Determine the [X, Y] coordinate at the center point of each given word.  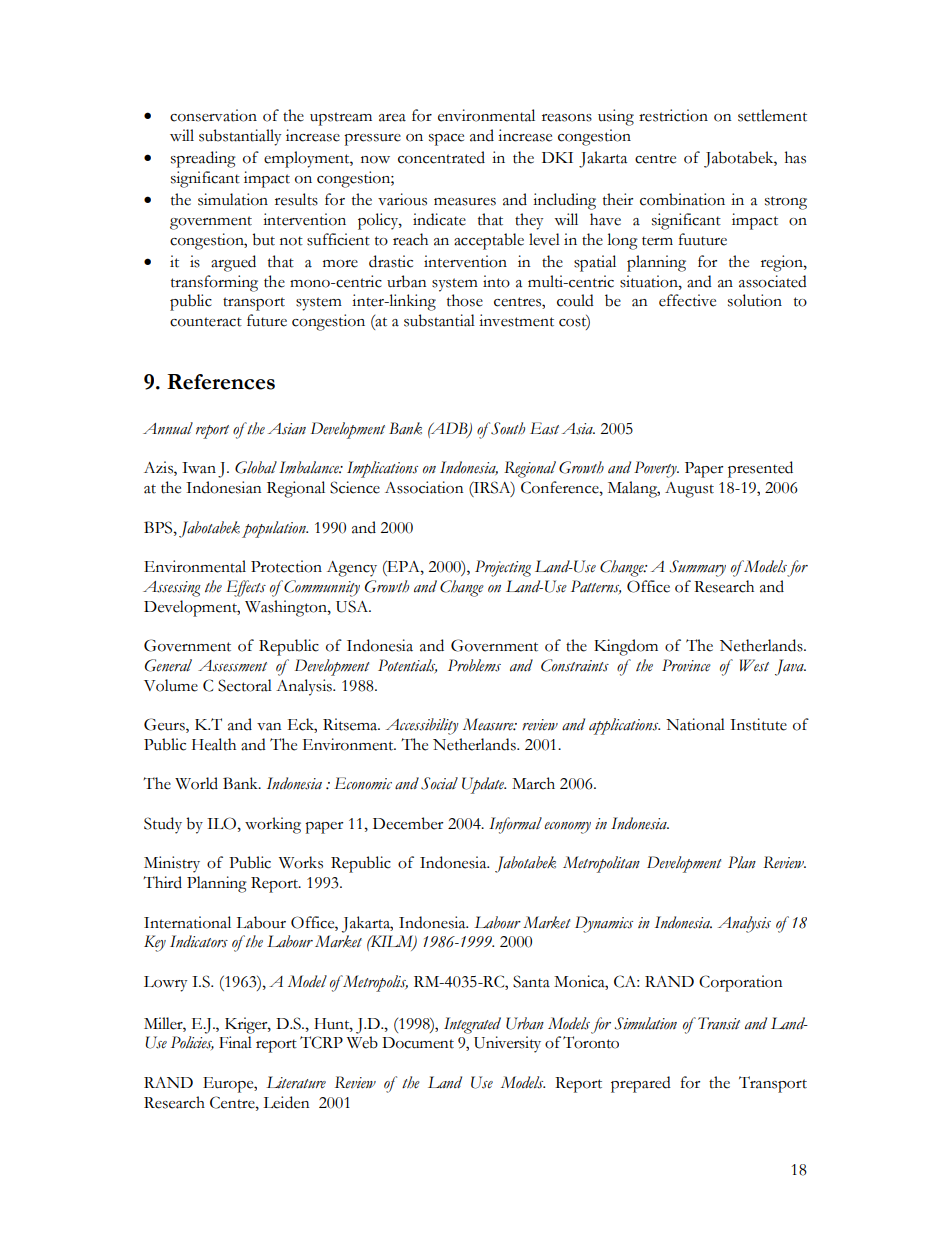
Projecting [503, 568]
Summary [697, 568]
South [507, 428]
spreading [203, 159]
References [221, 382]
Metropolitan [601, 864]
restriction [673, 115]
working [273, 825]
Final [235, 1042]
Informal [515, 825]
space [446, 140]
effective [687, 300]
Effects [246, 588]
